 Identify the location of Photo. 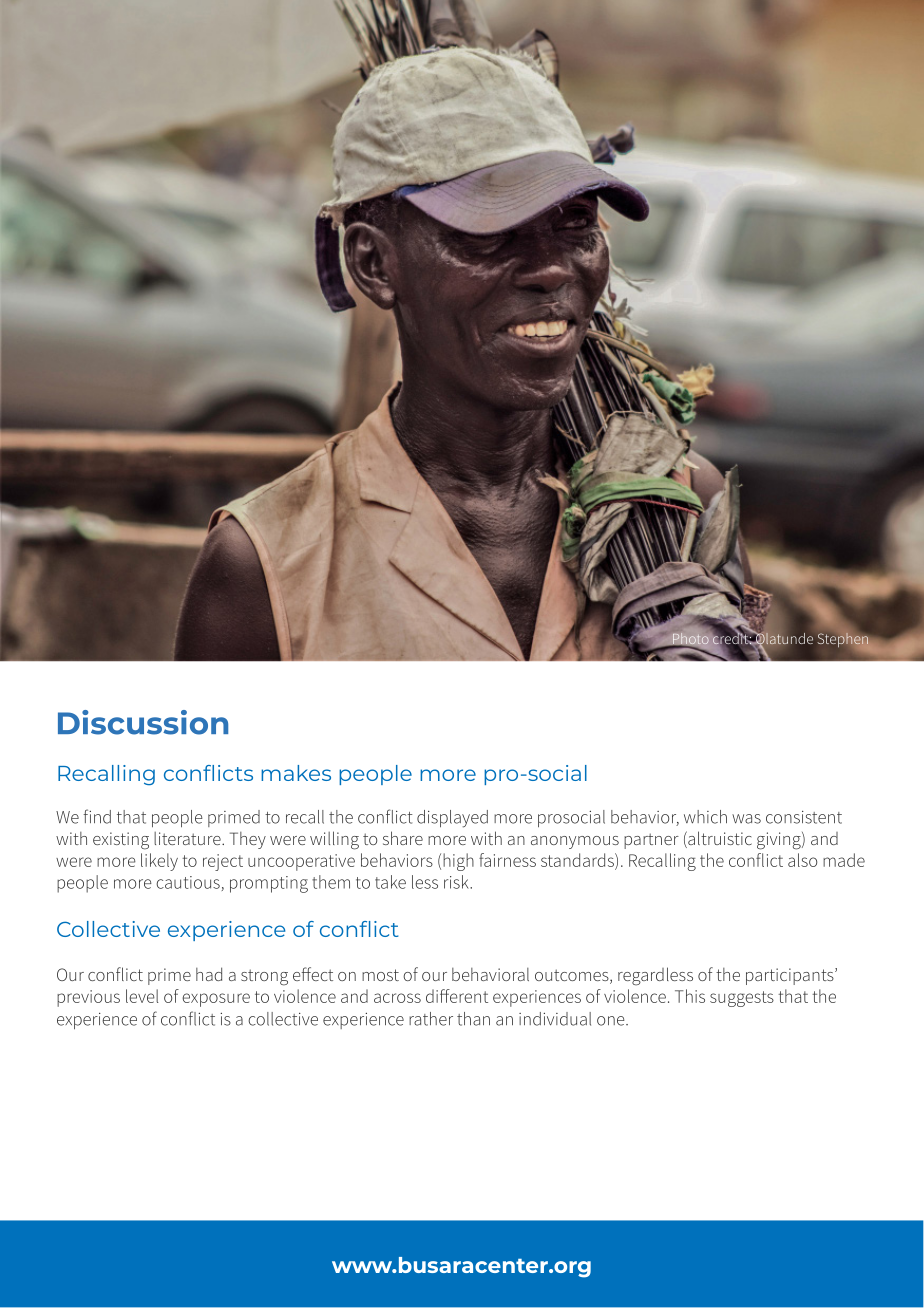
(689, 640).
